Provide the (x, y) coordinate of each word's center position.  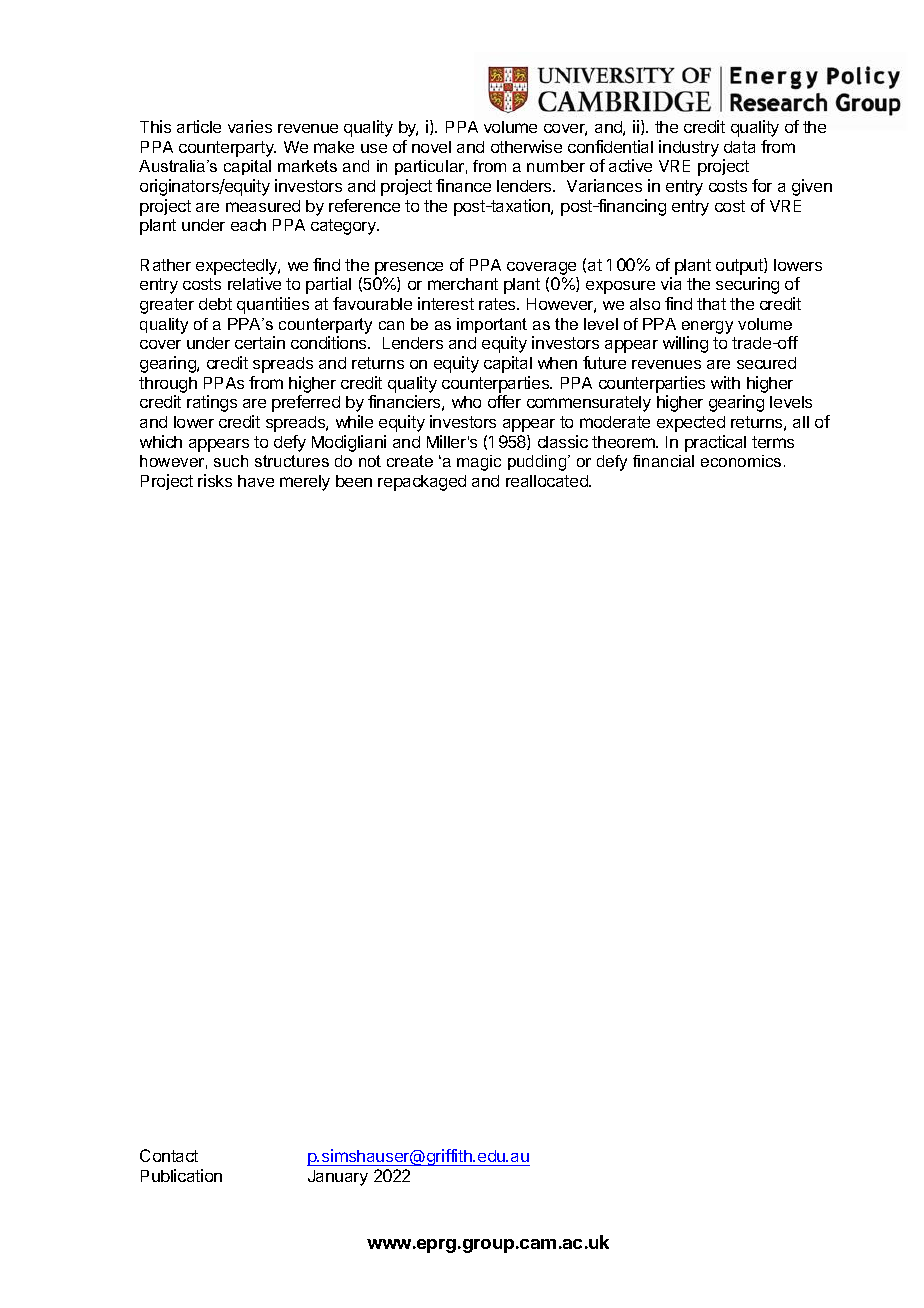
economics (741, 461)
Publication (181, 1175)
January (338, 1178)
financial (663, 461)
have (256, 481)
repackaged (422, 483)
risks (215, 480)
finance (463, 185)
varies (250, 126)
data (739, 147)
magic (479, 463)
